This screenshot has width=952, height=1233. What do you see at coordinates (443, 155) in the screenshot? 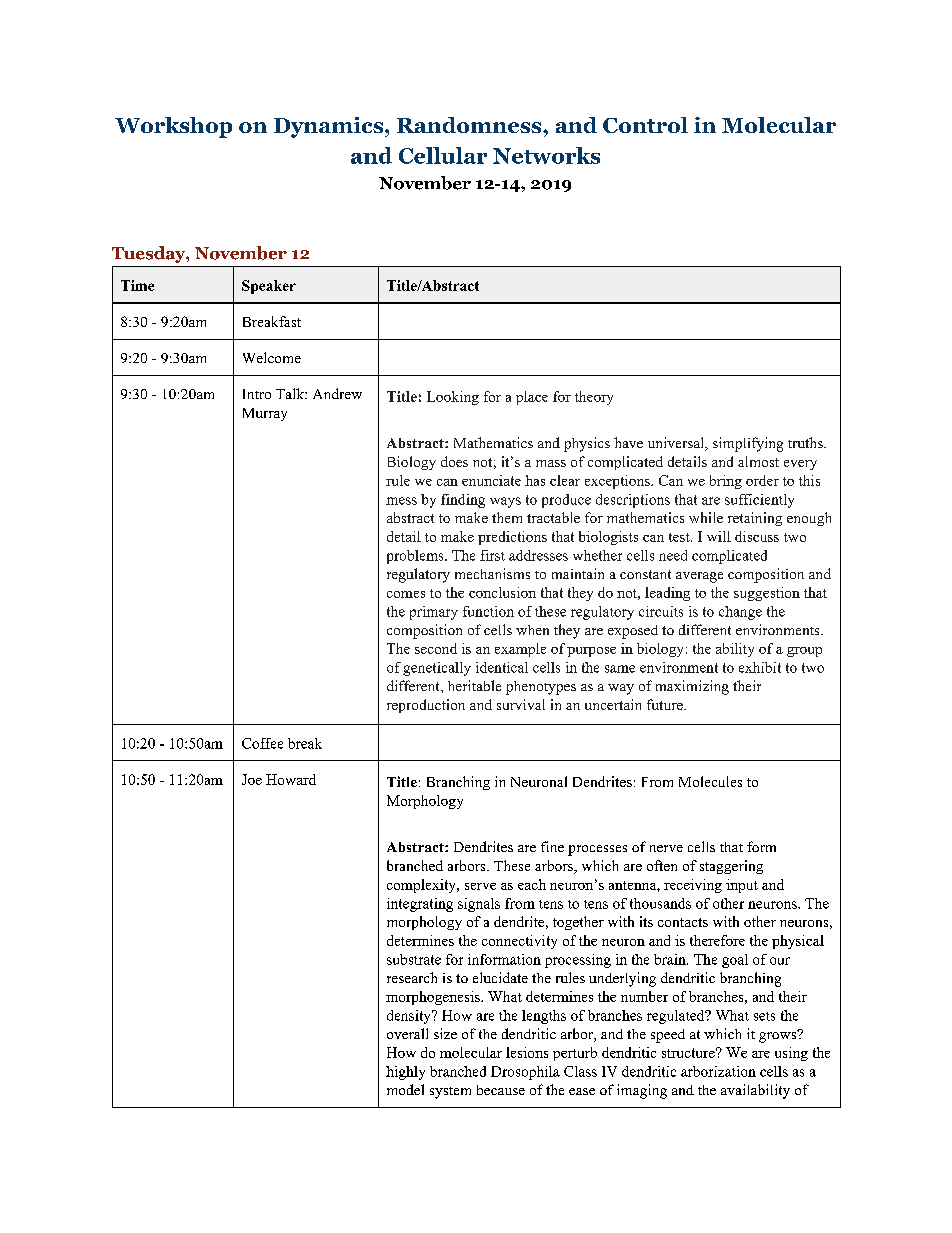
I see `Cellular` at bounding box center [443, 155].
